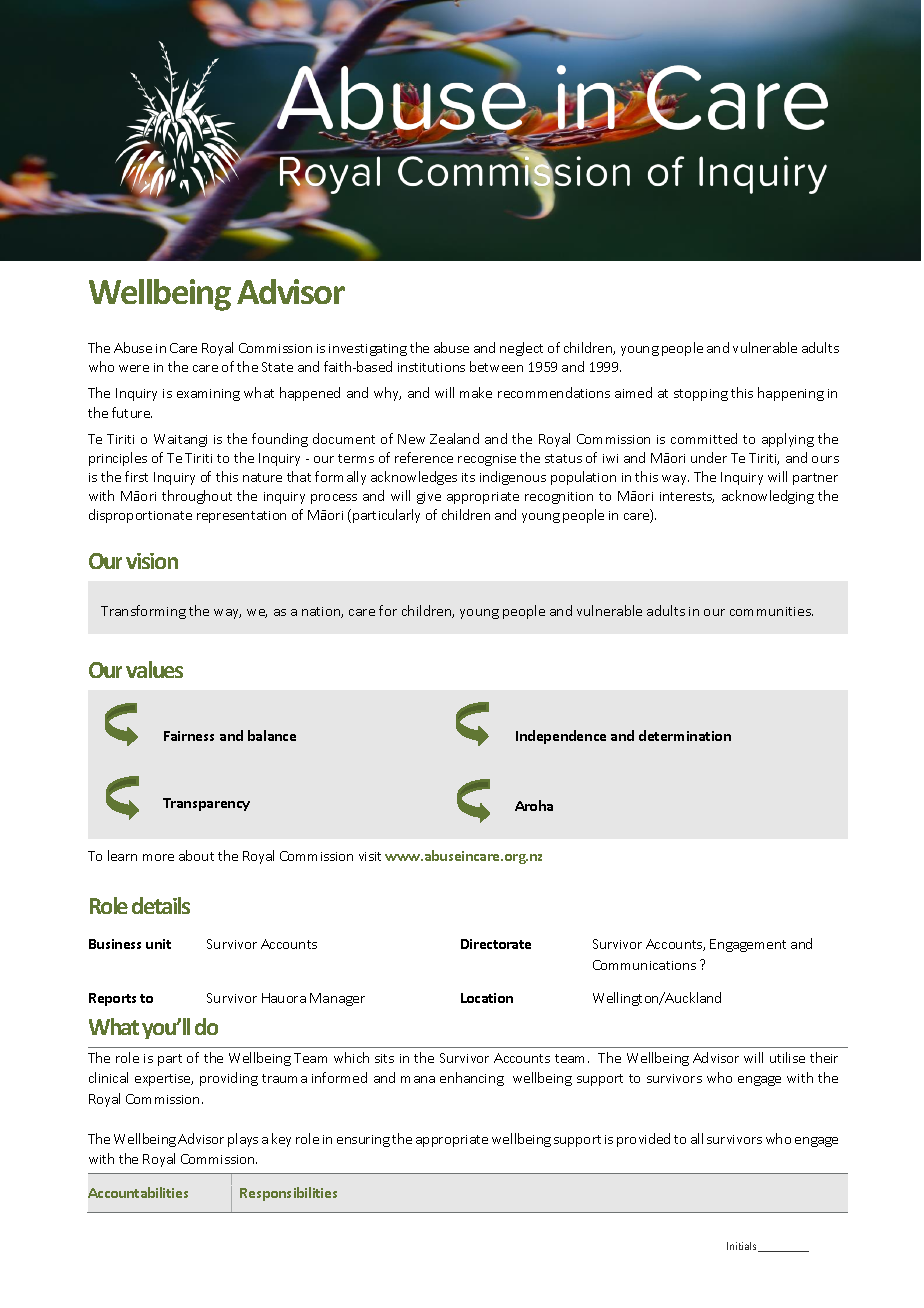  I want to click on Transparency, so click(206, 804).
